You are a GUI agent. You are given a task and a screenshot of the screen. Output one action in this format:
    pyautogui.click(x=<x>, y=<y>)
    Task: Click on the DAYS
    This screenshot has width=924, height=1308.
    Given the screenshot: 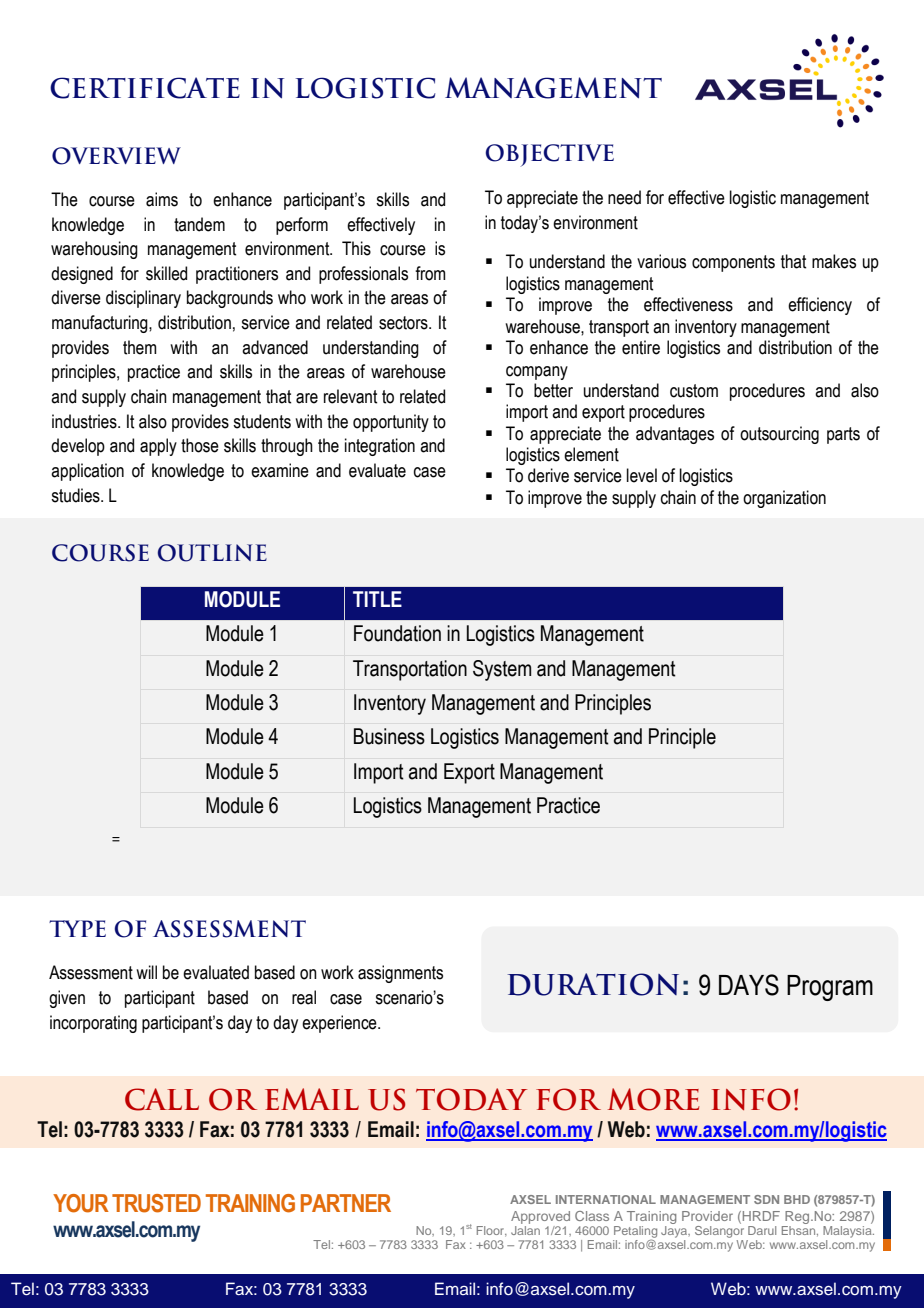 What is the action you would take?
    pyautogui.click(x=749, y=985)
